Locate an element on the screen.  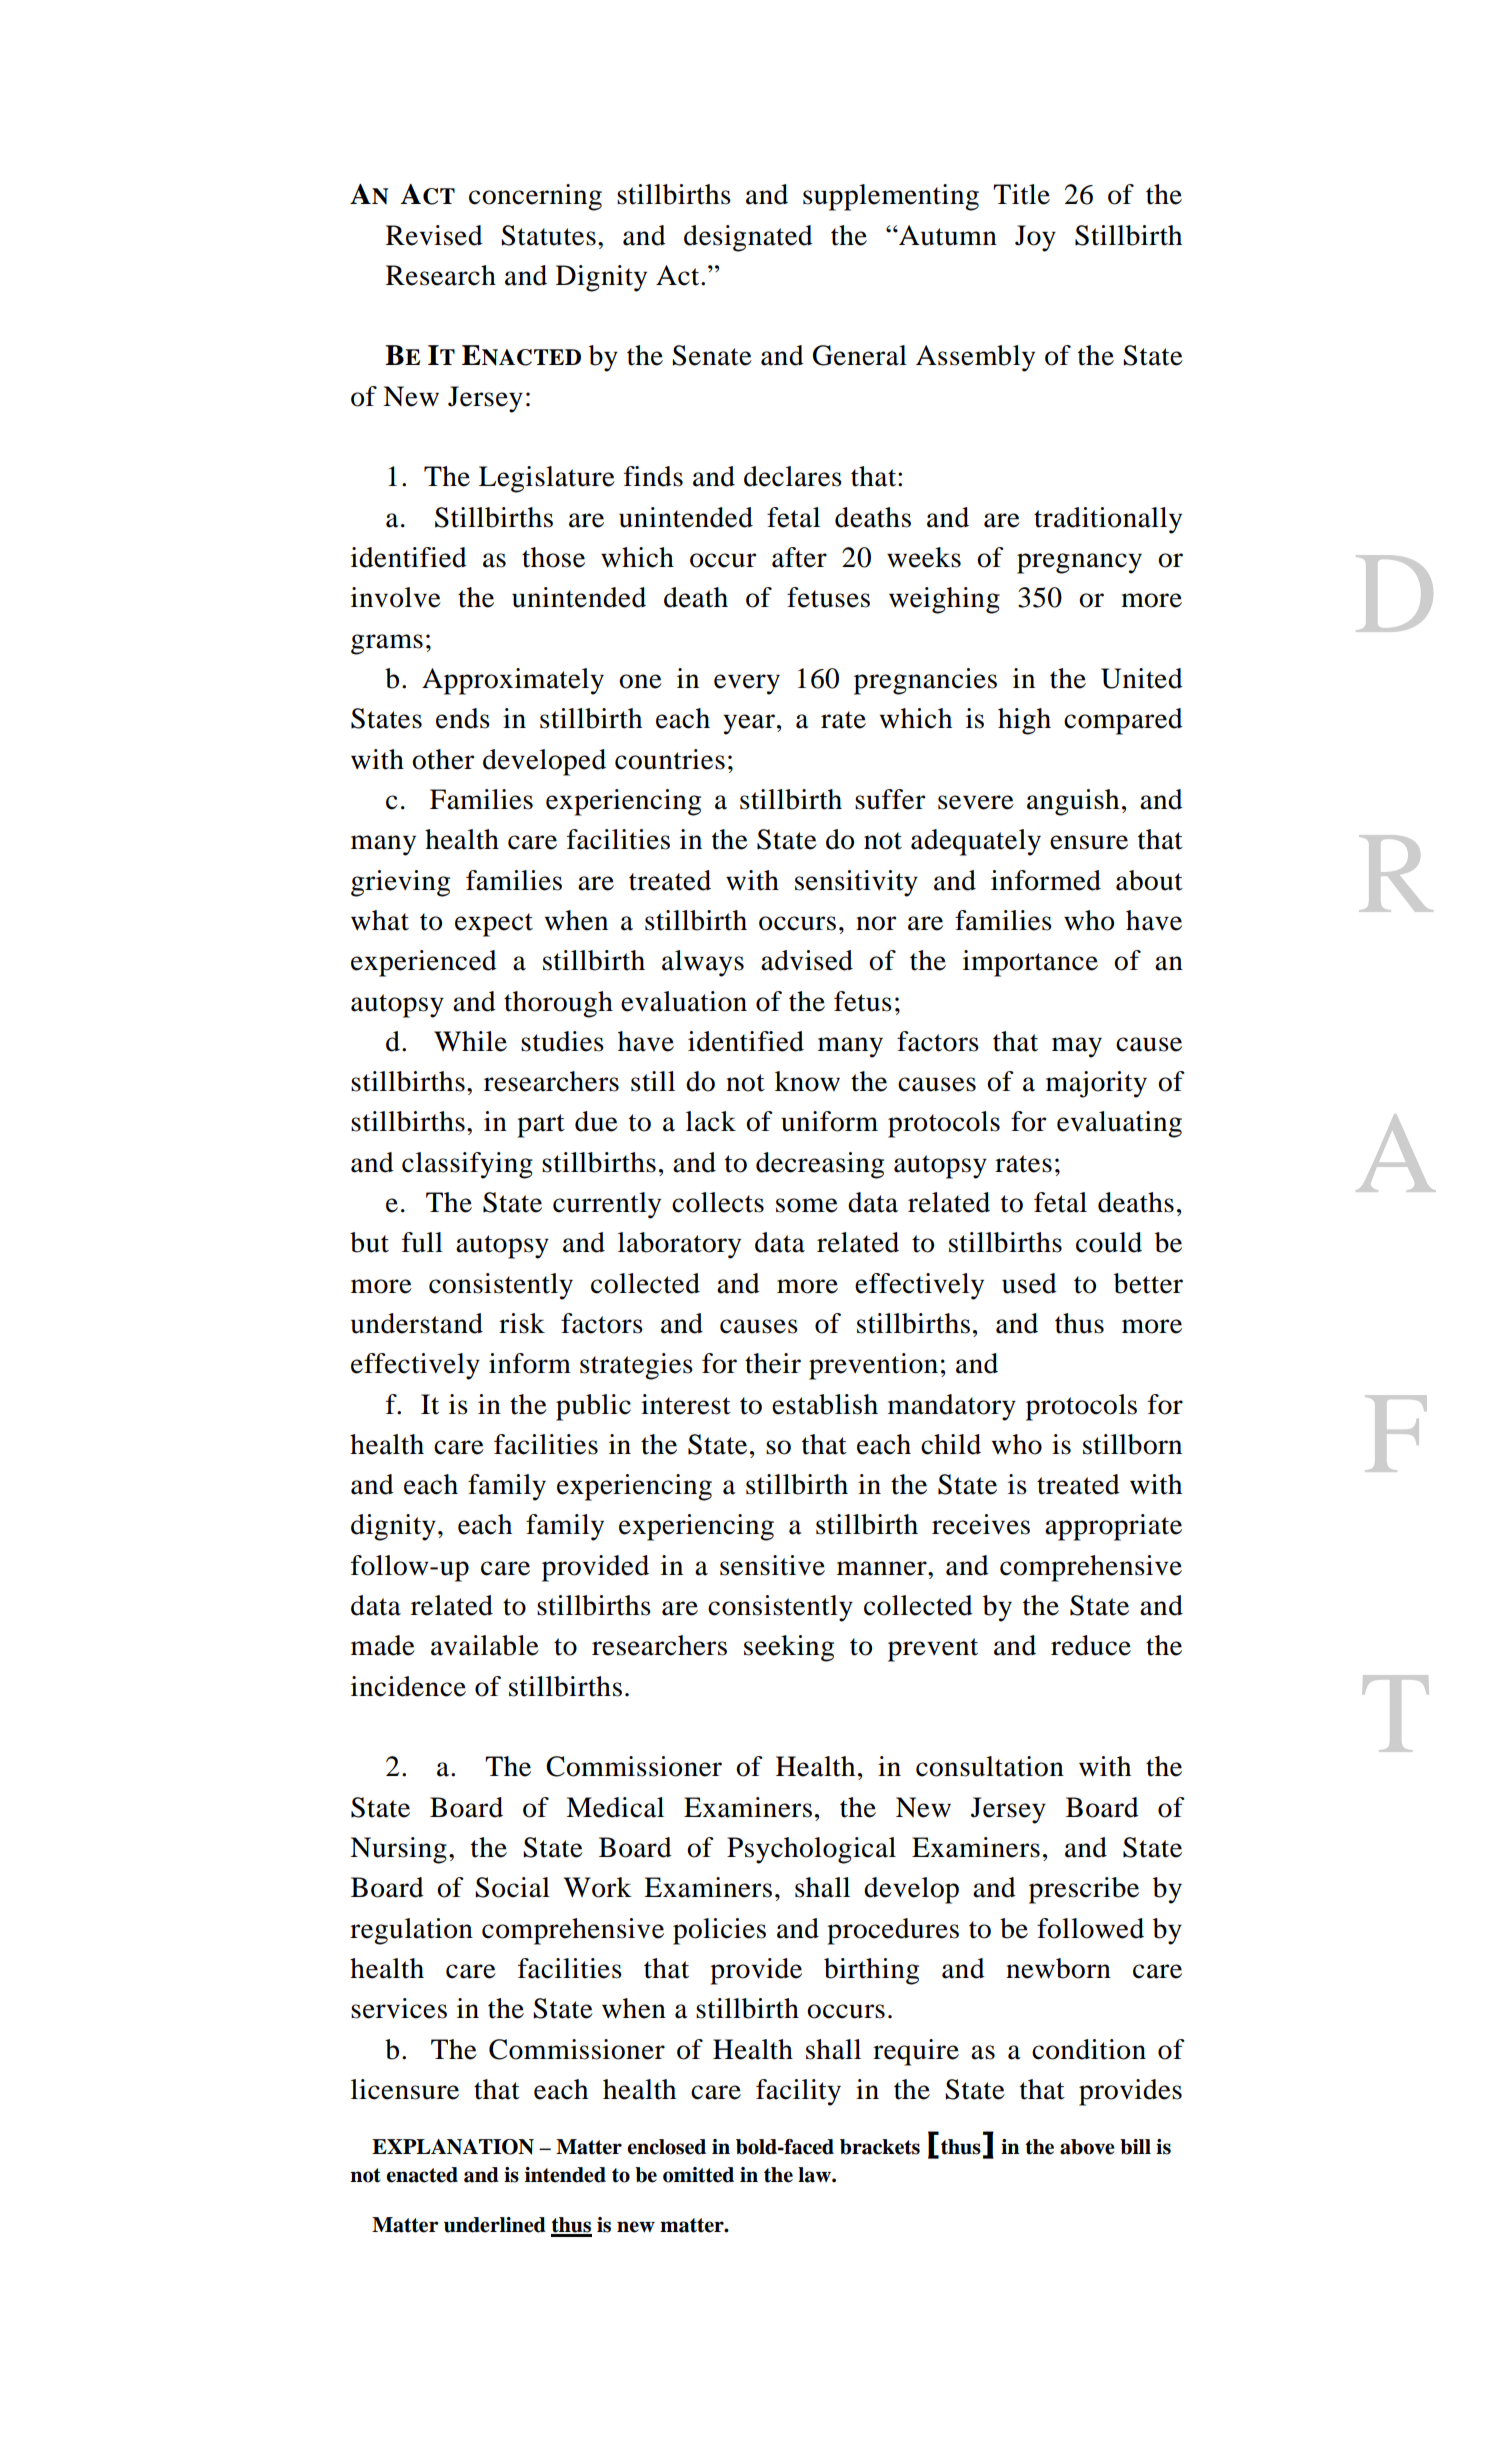
designated is located at coordinates (748, 238).
